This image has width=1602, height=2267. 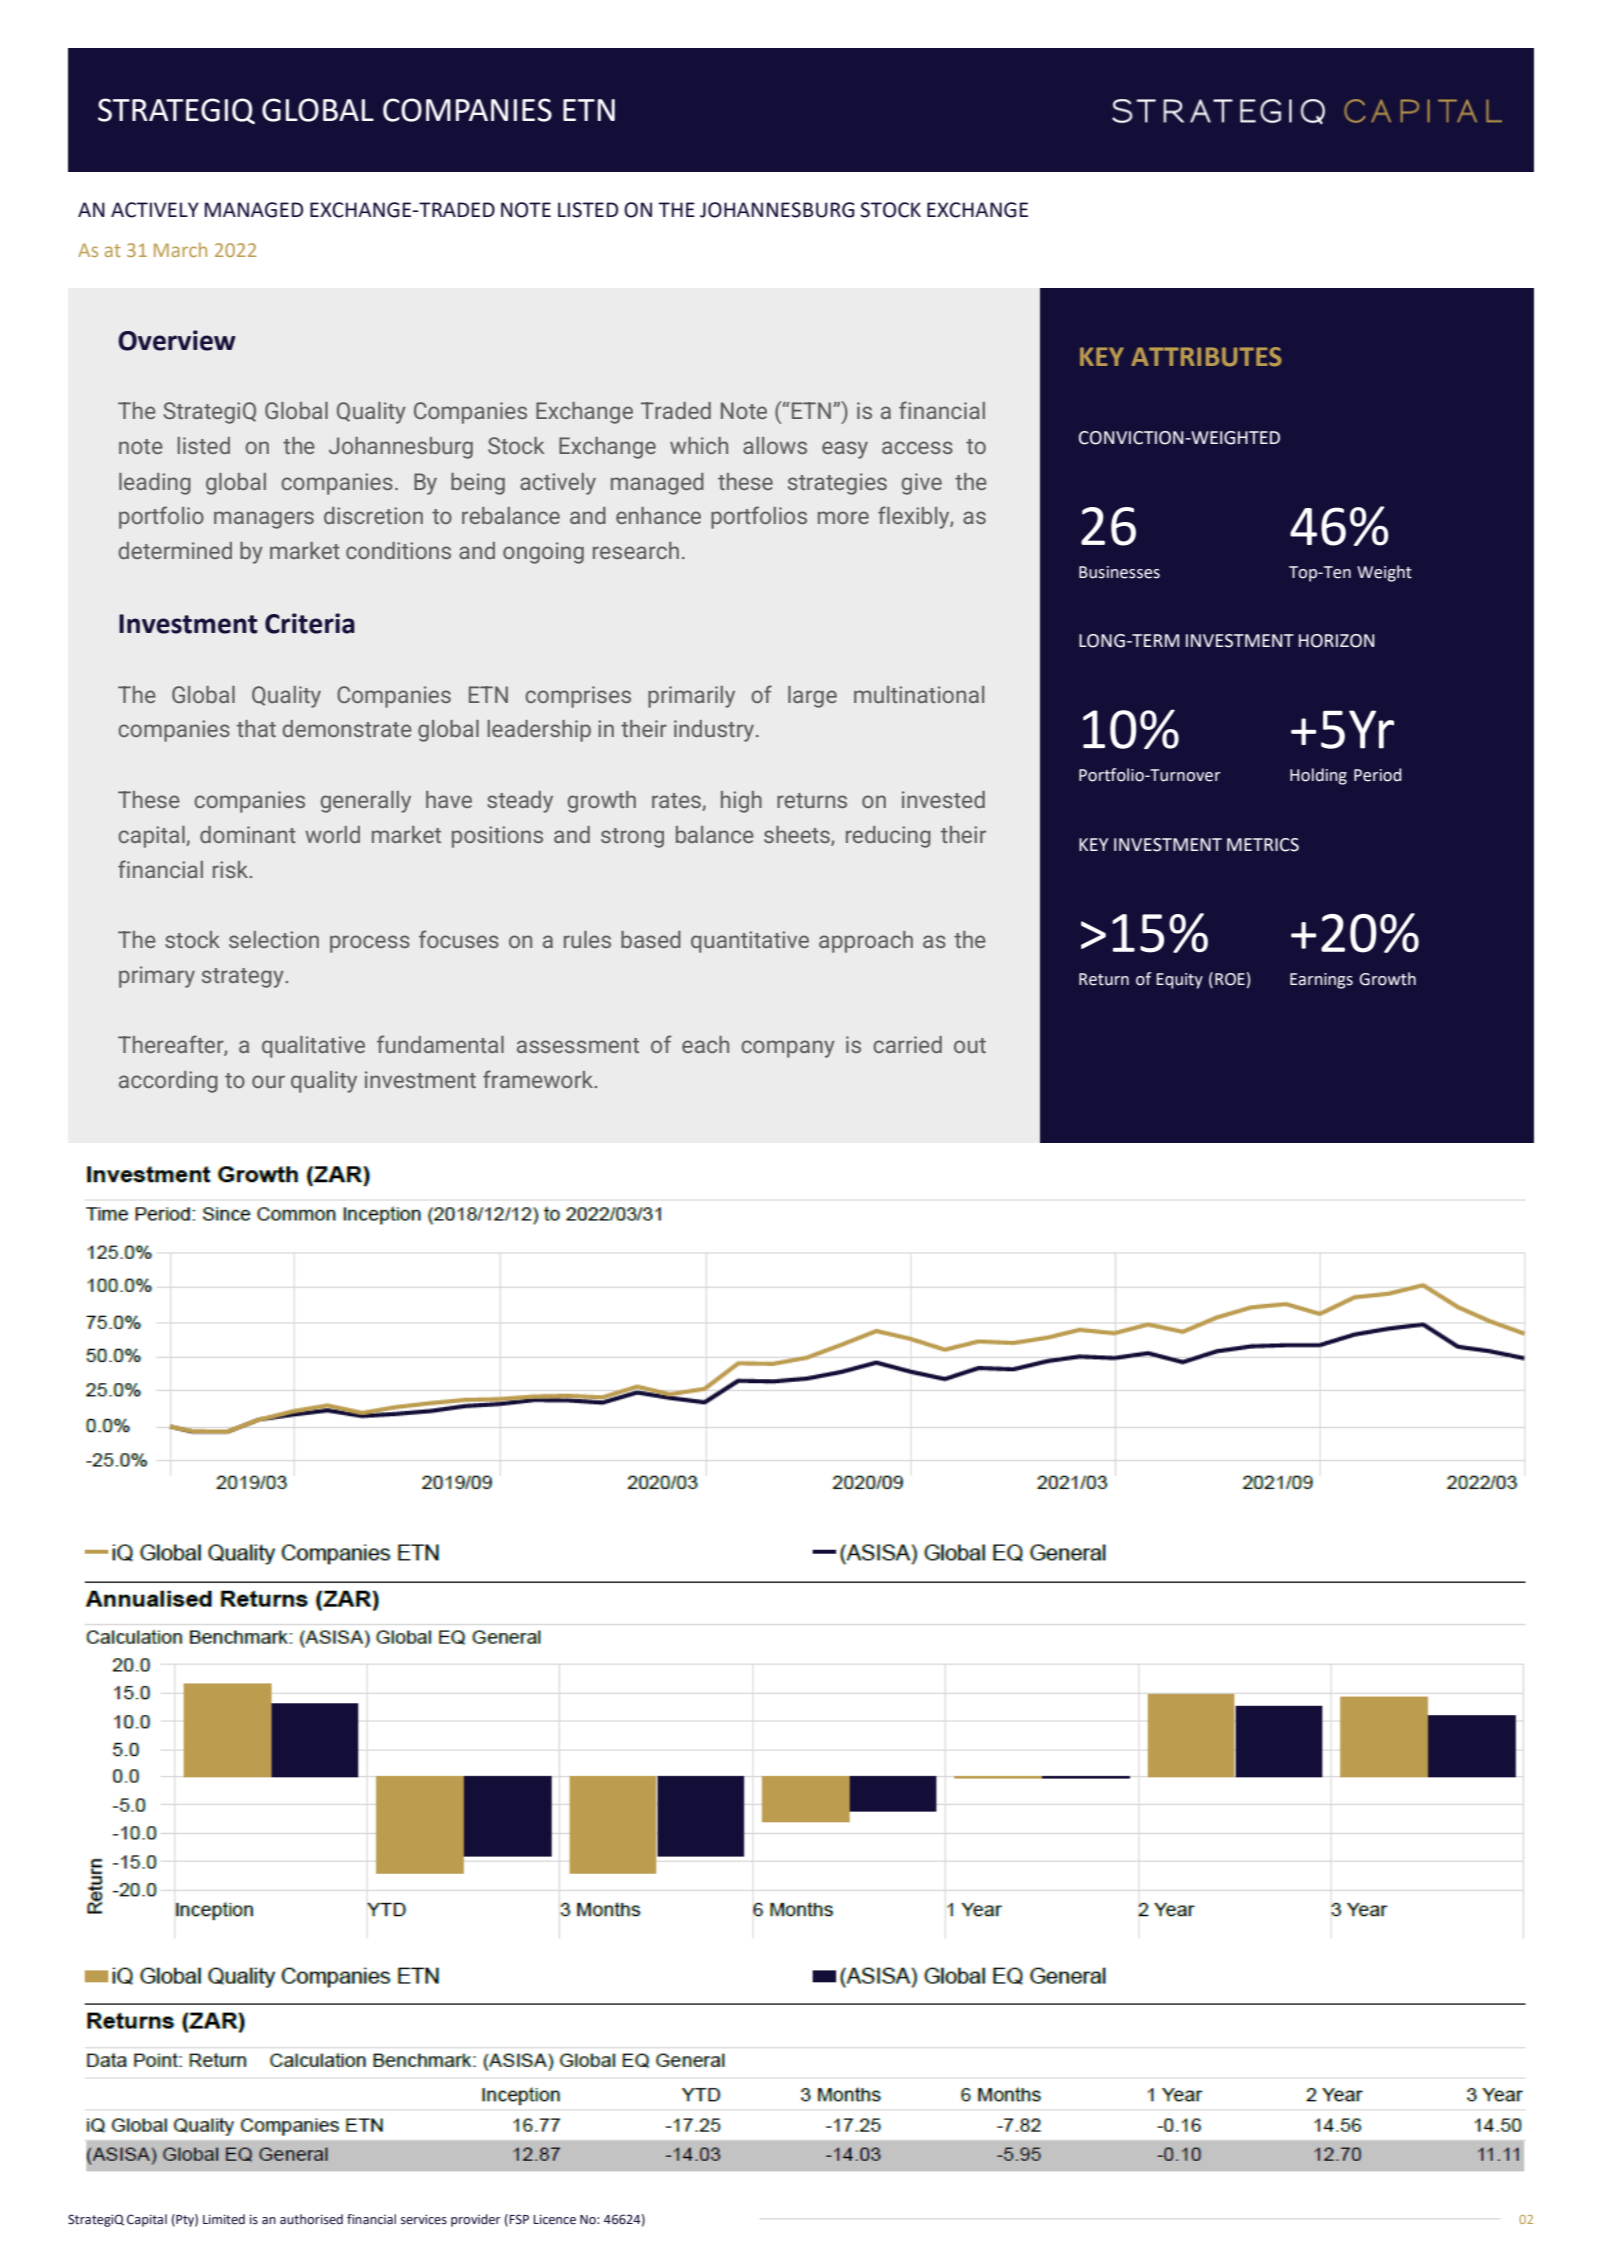 I want to click on allows, so click(x=775, y=445).
